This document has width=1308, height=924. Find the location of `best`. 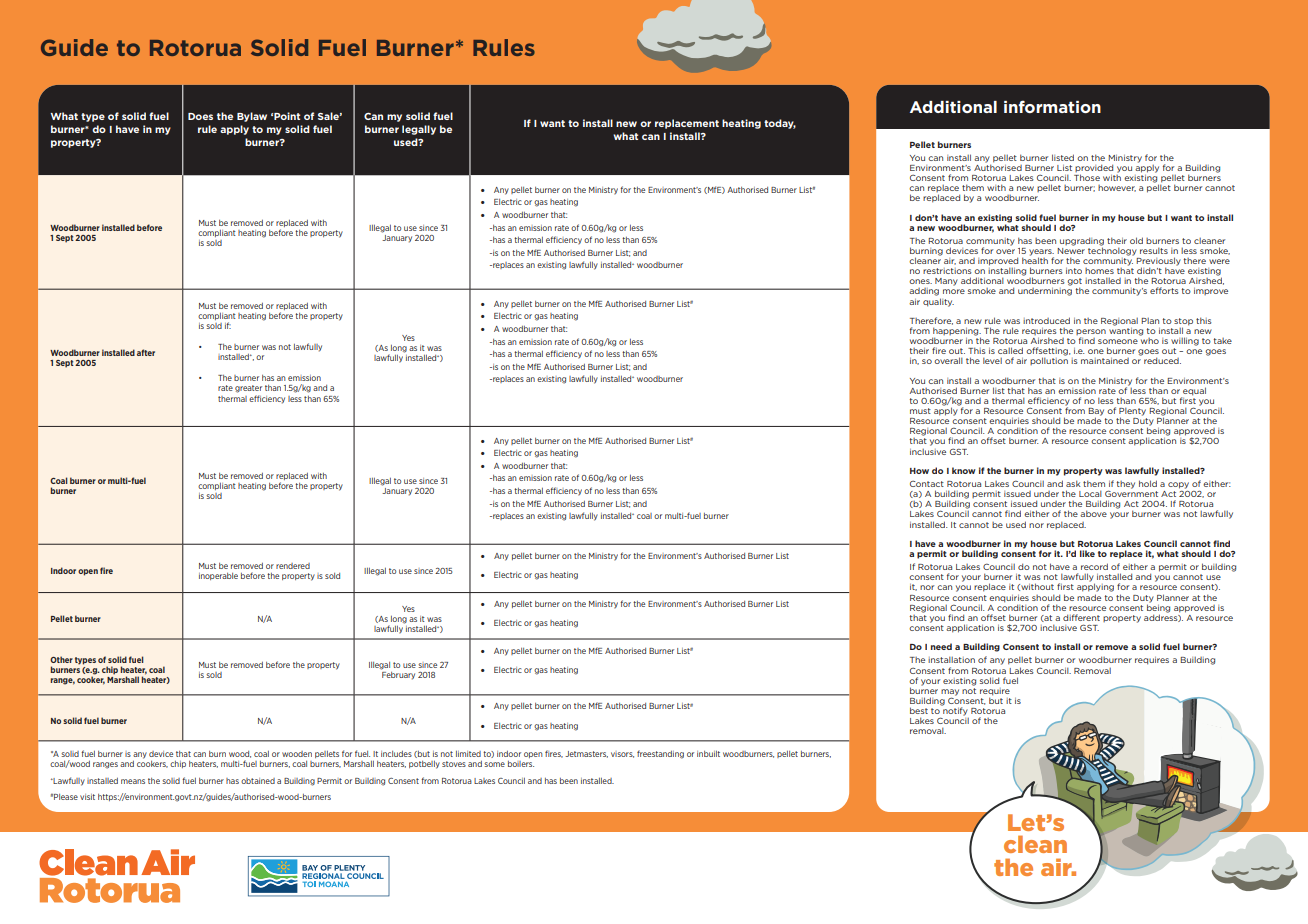

best is located at coordinates (919, 710).
